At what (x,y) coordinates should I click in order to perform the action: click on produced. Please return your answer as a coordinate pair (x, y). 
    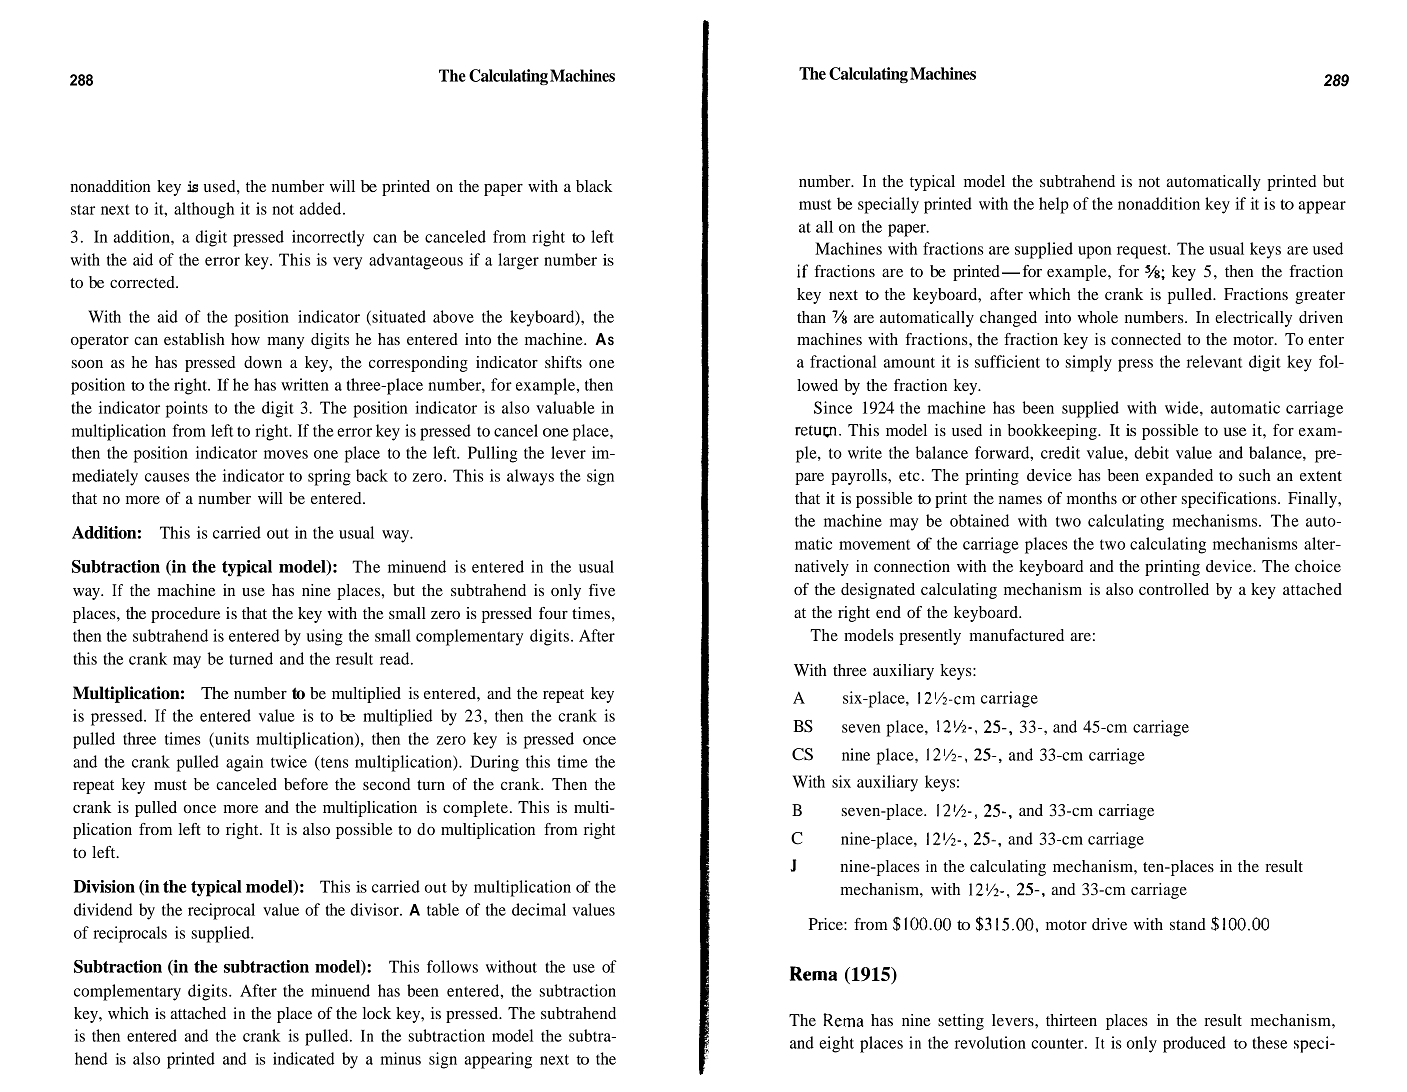
    Looking at the image, I should click on (1194, 1044).
